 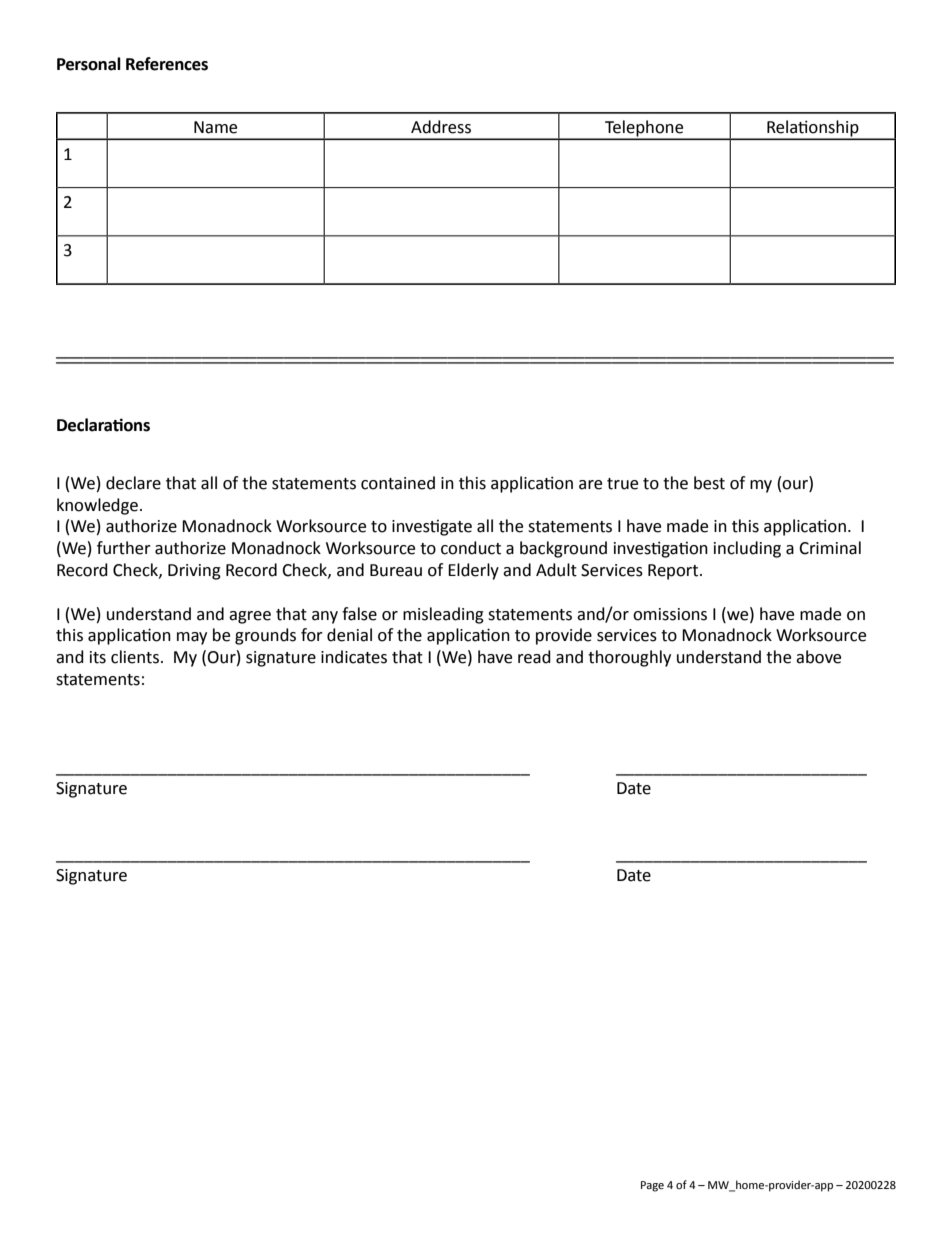 What do you see at coordinates (443, 615) in the screenshot?
I see `misleading` at bounding box center [443, 615].
